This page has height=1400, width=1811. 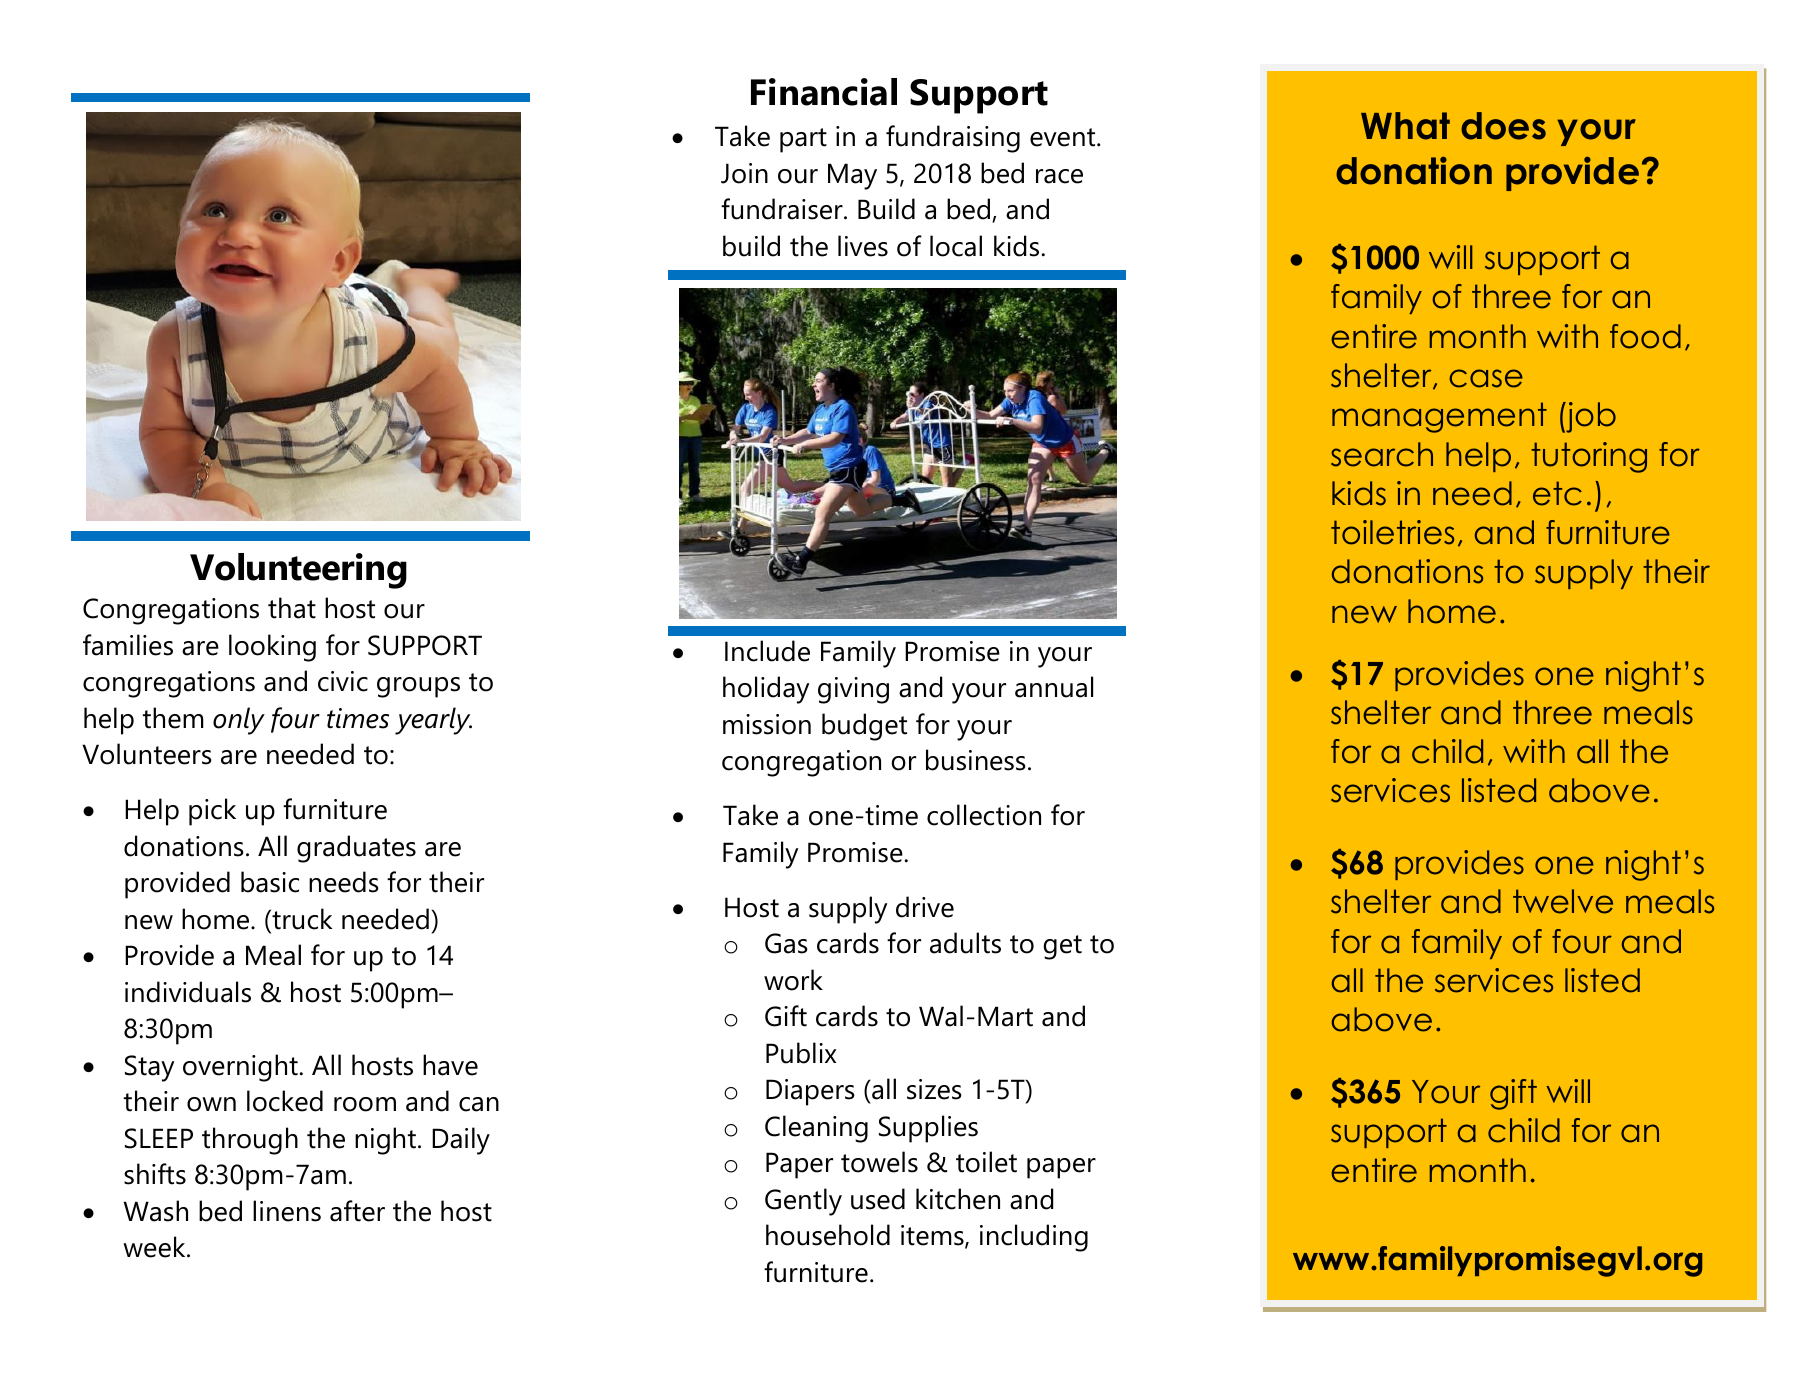 What do you see at coordinates (863, 246) in the page?
I see `lives` at bounding box center [863, 246].
